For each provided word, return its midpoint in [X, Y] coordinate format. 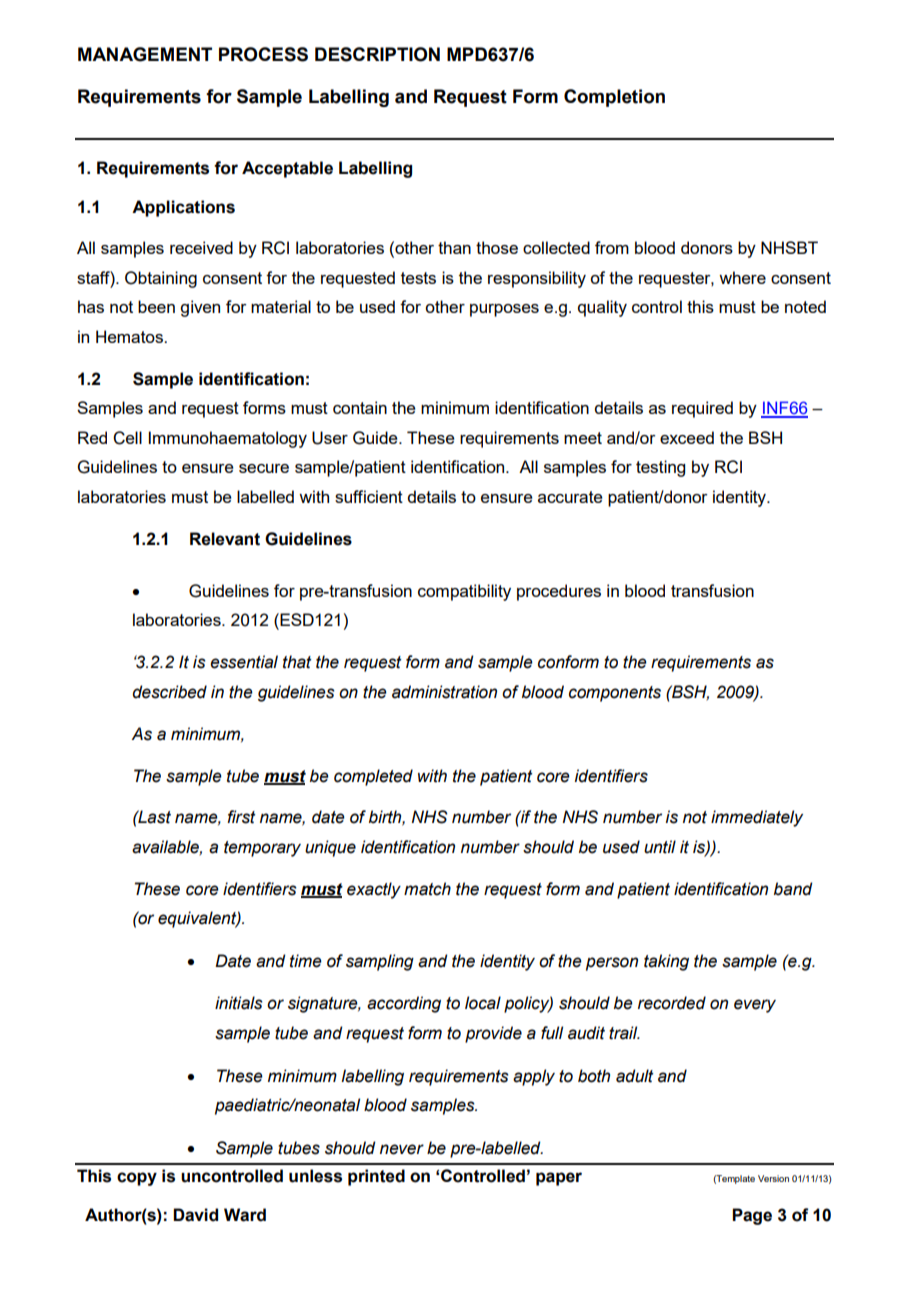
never [402, 1149]
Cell [127, 438]
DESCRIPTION [377, 54]
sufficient [369, 496]
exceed [687, 437]
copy [137, 1179]
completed [373, 777]
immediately [757, 818]
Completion [614, 98]
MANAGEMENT [145, 54]
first [241, 817]
